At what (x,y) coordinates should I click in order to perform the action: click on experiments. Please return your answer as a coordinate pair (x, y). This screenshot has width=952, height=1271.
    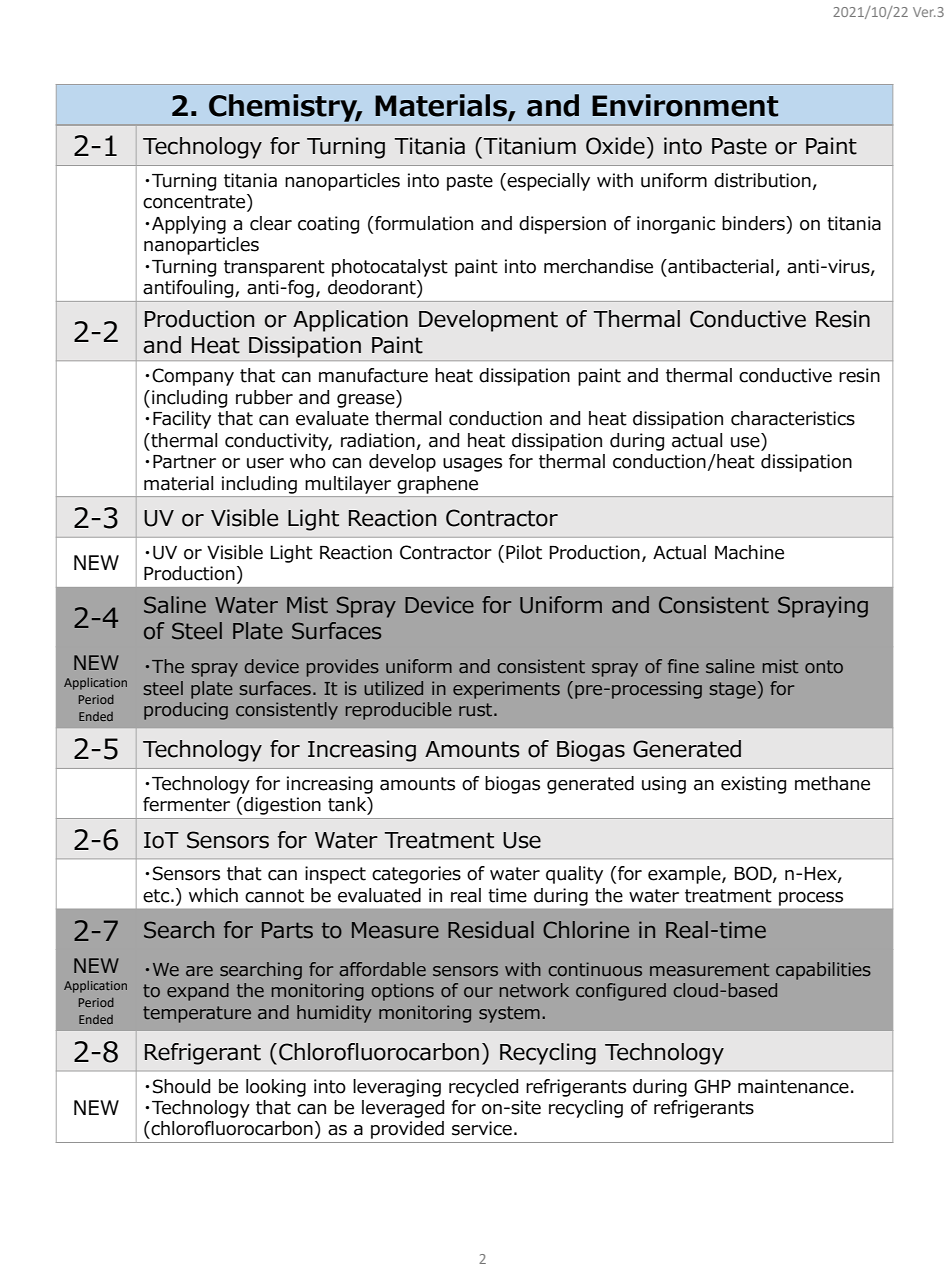
    Looking at the image, I should click on (506, 690).
